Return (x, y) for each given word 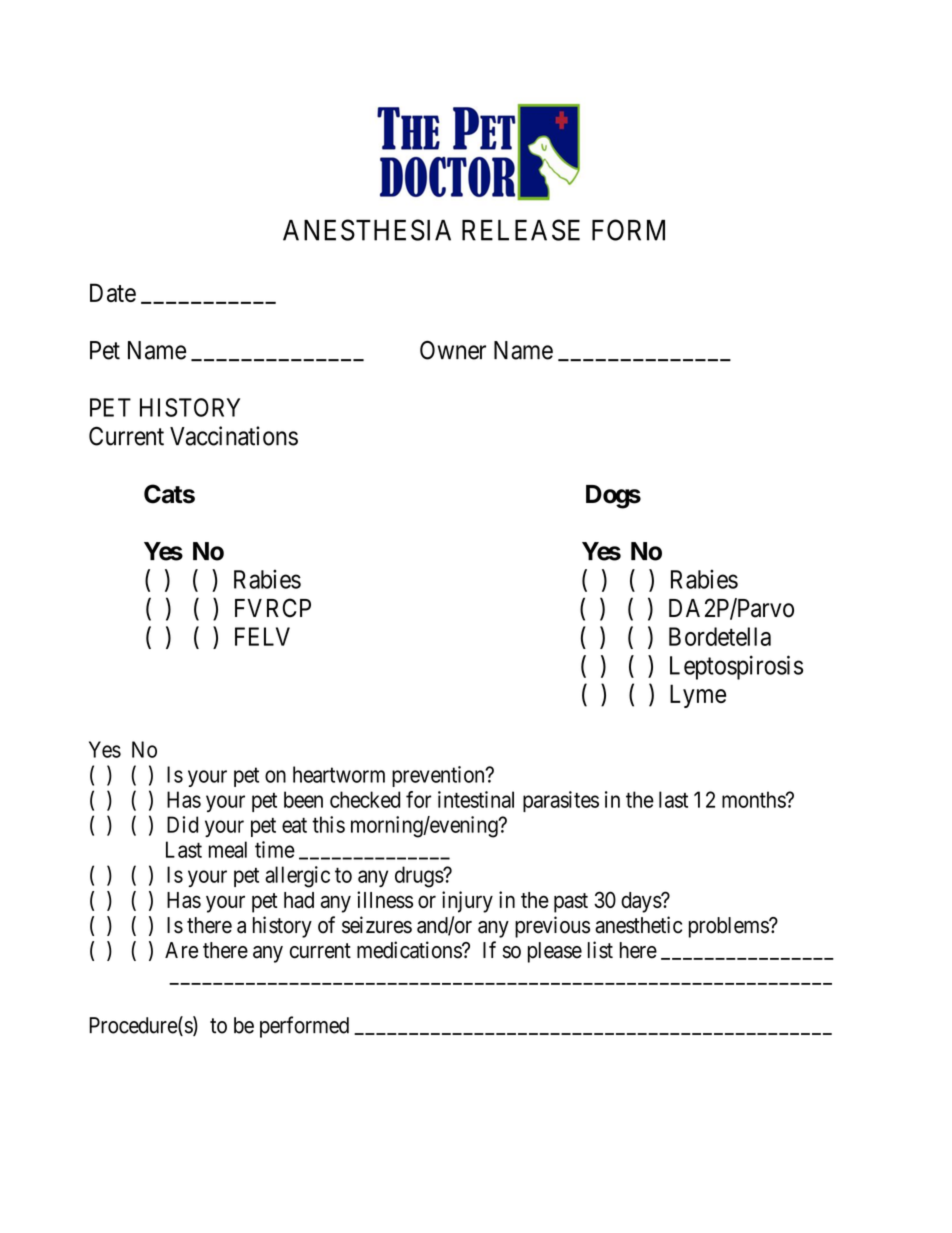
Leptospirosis (736, 667)
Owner (453, 350)
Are (181, 950)
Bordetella (720, 636)
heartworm (339, 774)
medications (410, 950)
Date (113, 292)
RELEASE (521, 230)
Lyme (698, 696)
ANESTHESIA (367, 230)
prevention (439, 776)
